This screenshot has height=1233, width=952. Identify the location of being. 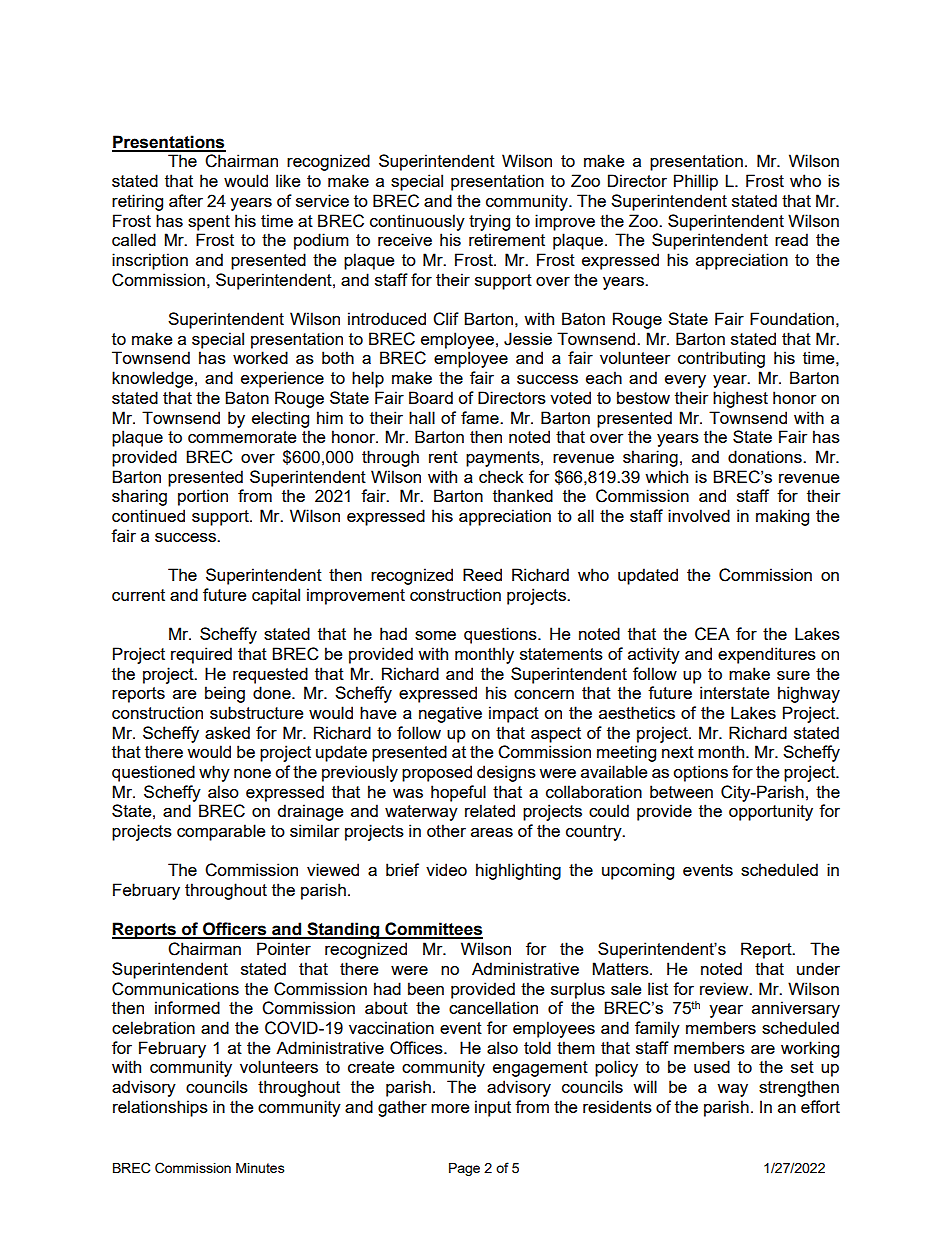
(225, 694).
